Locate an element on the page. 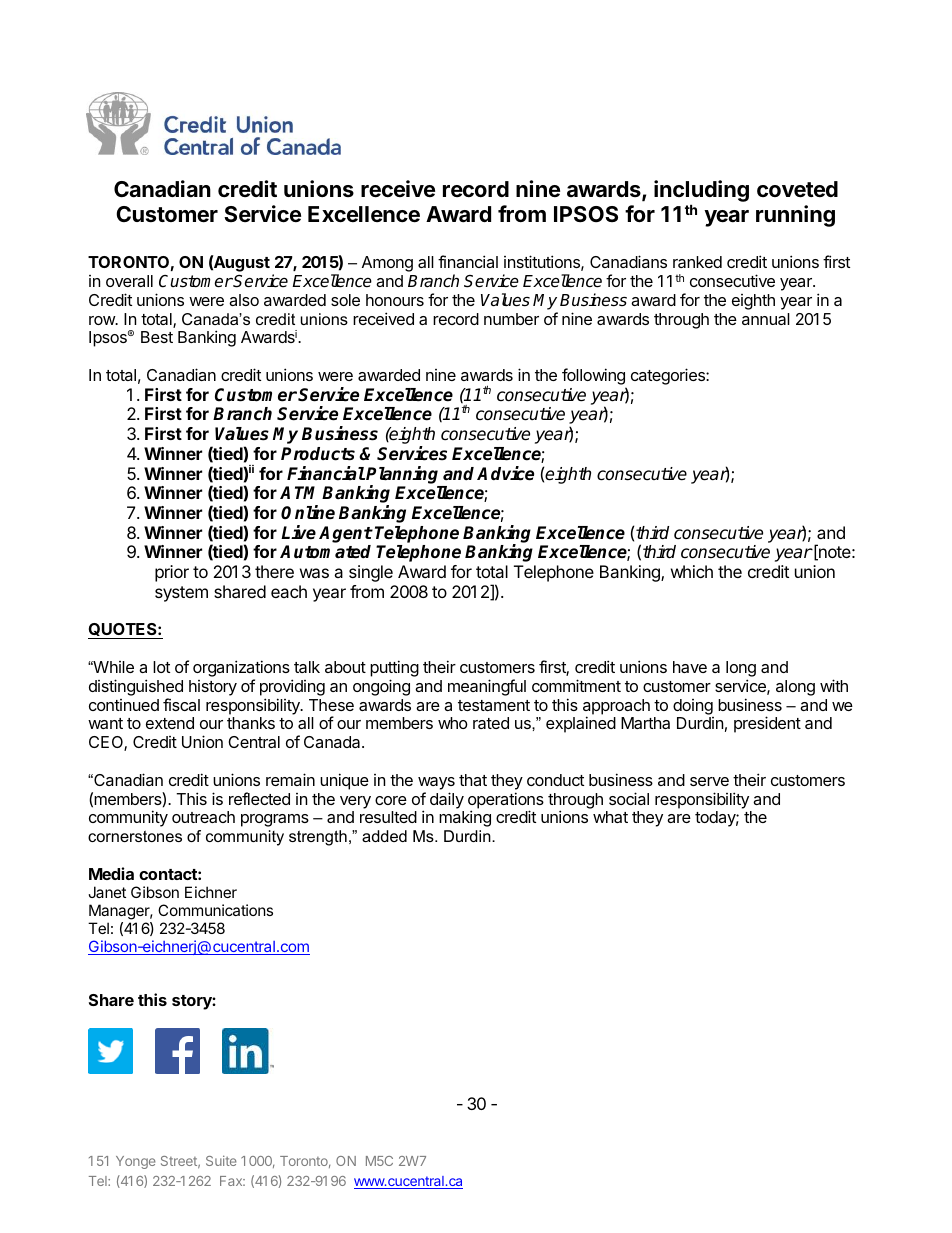  overall is located at coordinates (129, 281).
